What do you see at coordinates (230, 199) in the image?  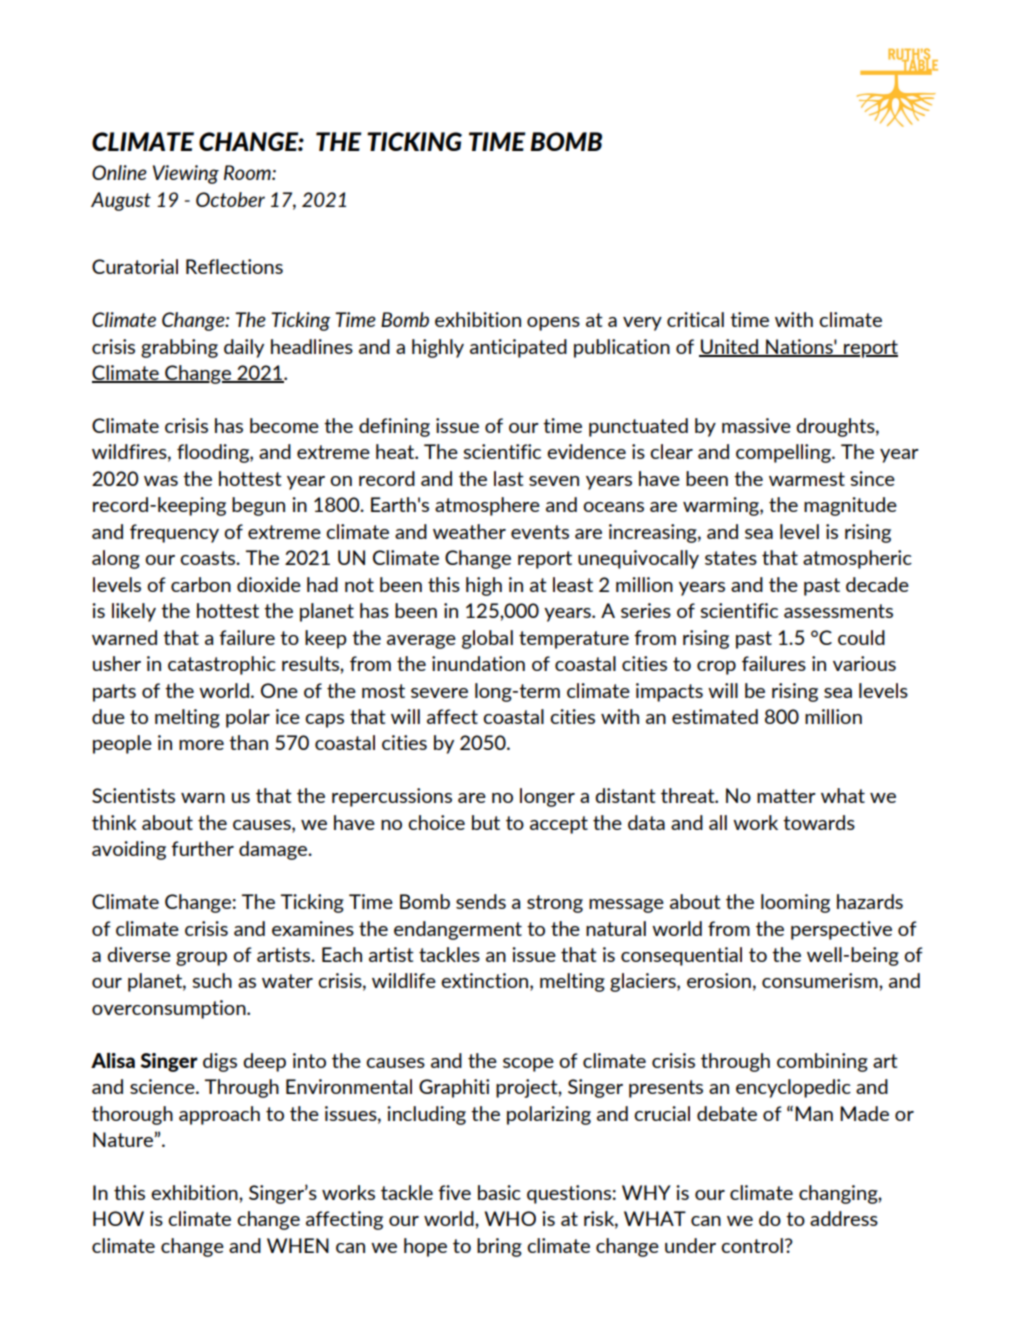 I see `October` at bounding box center [230, 199].
